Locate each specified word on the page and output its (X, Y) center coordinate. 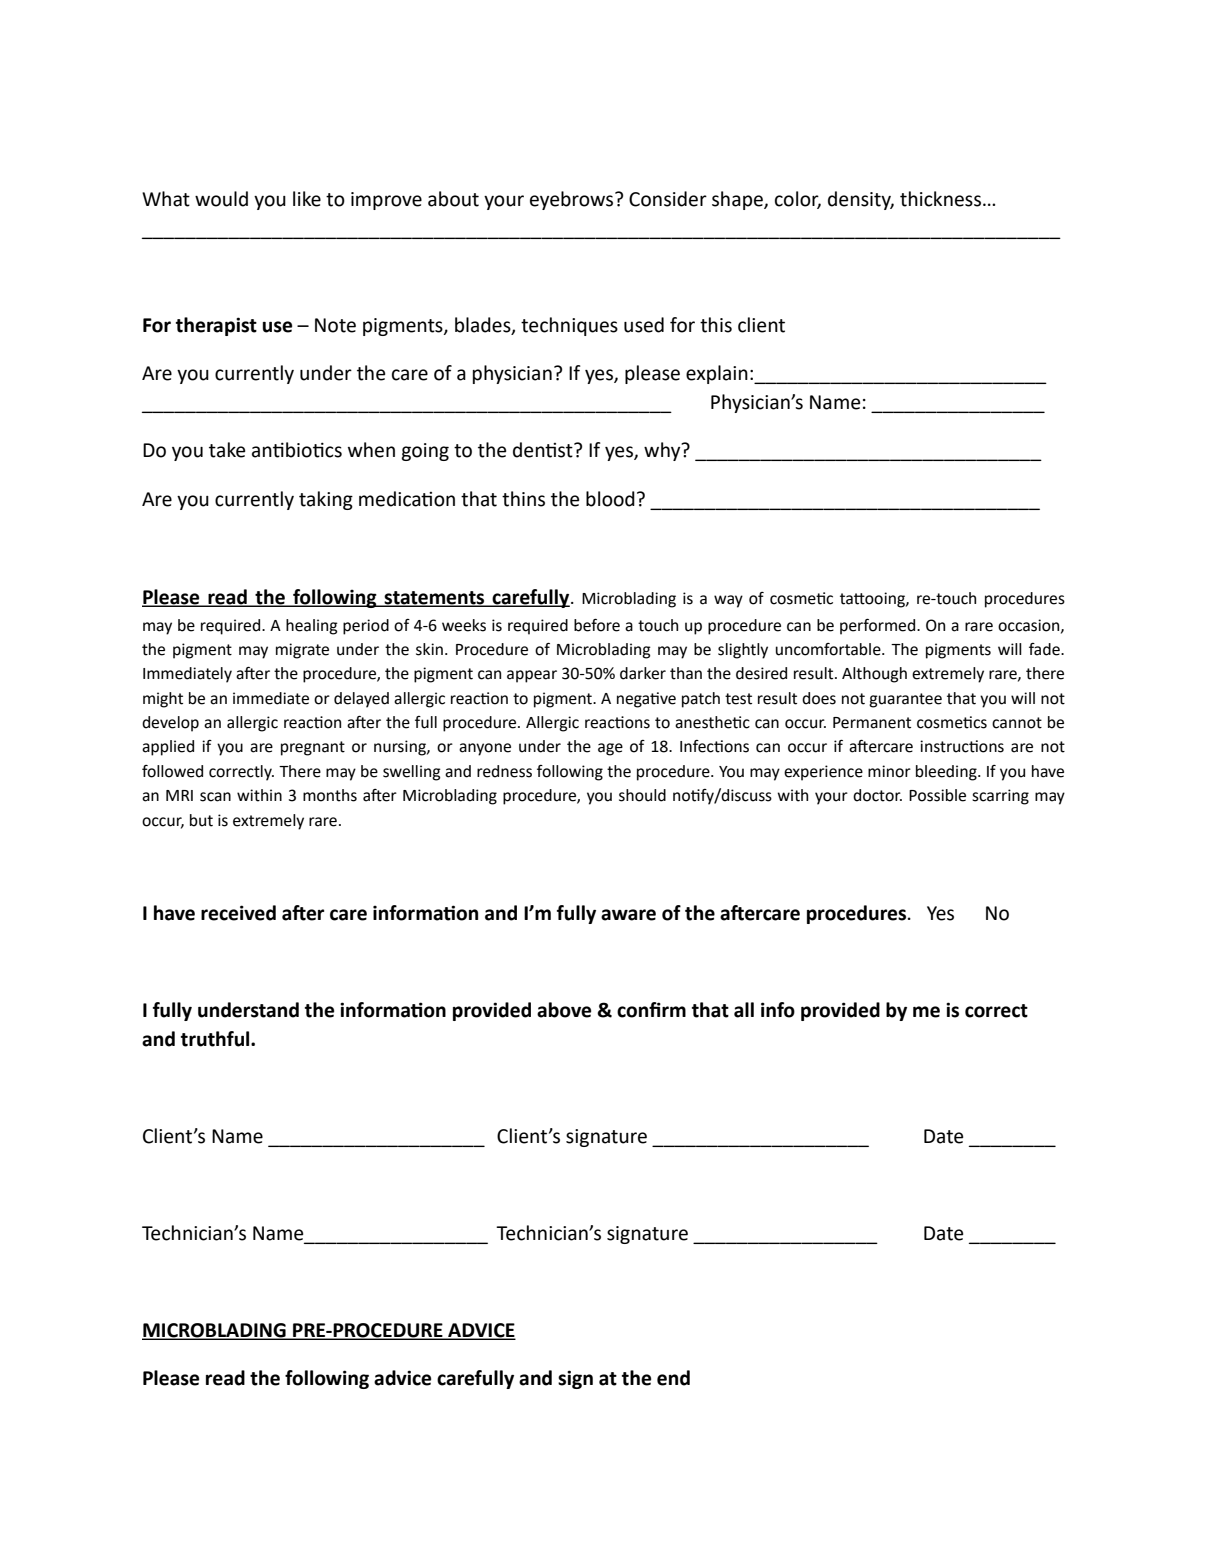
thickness (942, 199)
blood (610, 499)
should (642, 795)
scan (215, 797)
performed (879, 627)
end (673, 1378)
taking (326, 500)
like (307, 199)
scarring (1000, 797)
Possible (937, 795)
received (238, 913)
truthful (216, 1039)
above (564, 1010)
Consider (668, 199)
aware (628, 915)
